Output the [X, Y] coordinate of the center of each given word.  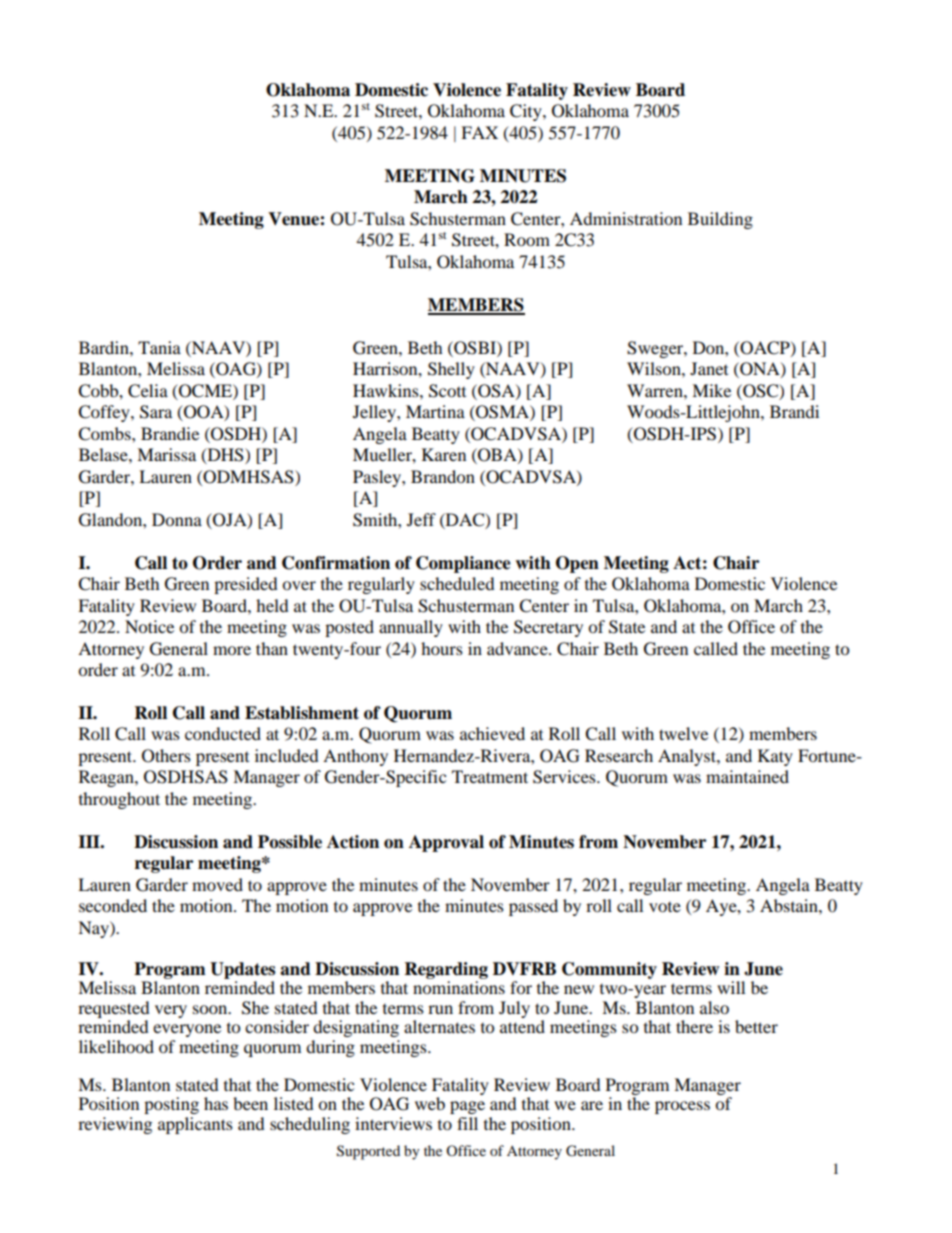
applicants [195, 1125]
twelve [683, 733]
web [430, 1103]
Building [720, 220]
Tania [159, 347]
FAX [479, 132]
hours [442, 648]
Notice [149, 626]
